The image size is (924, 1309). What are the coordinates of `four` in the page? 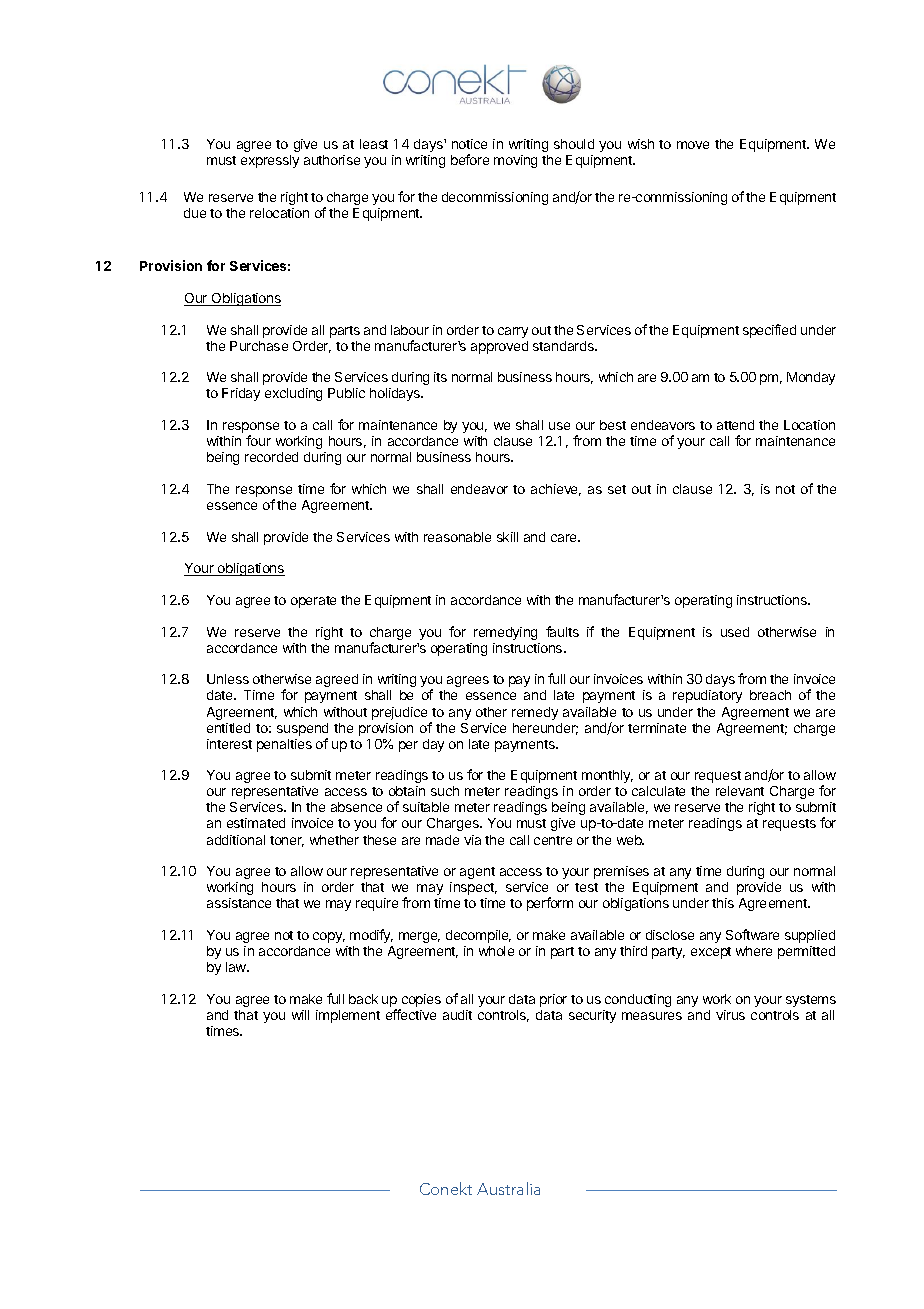 It's located at (258, 440).
